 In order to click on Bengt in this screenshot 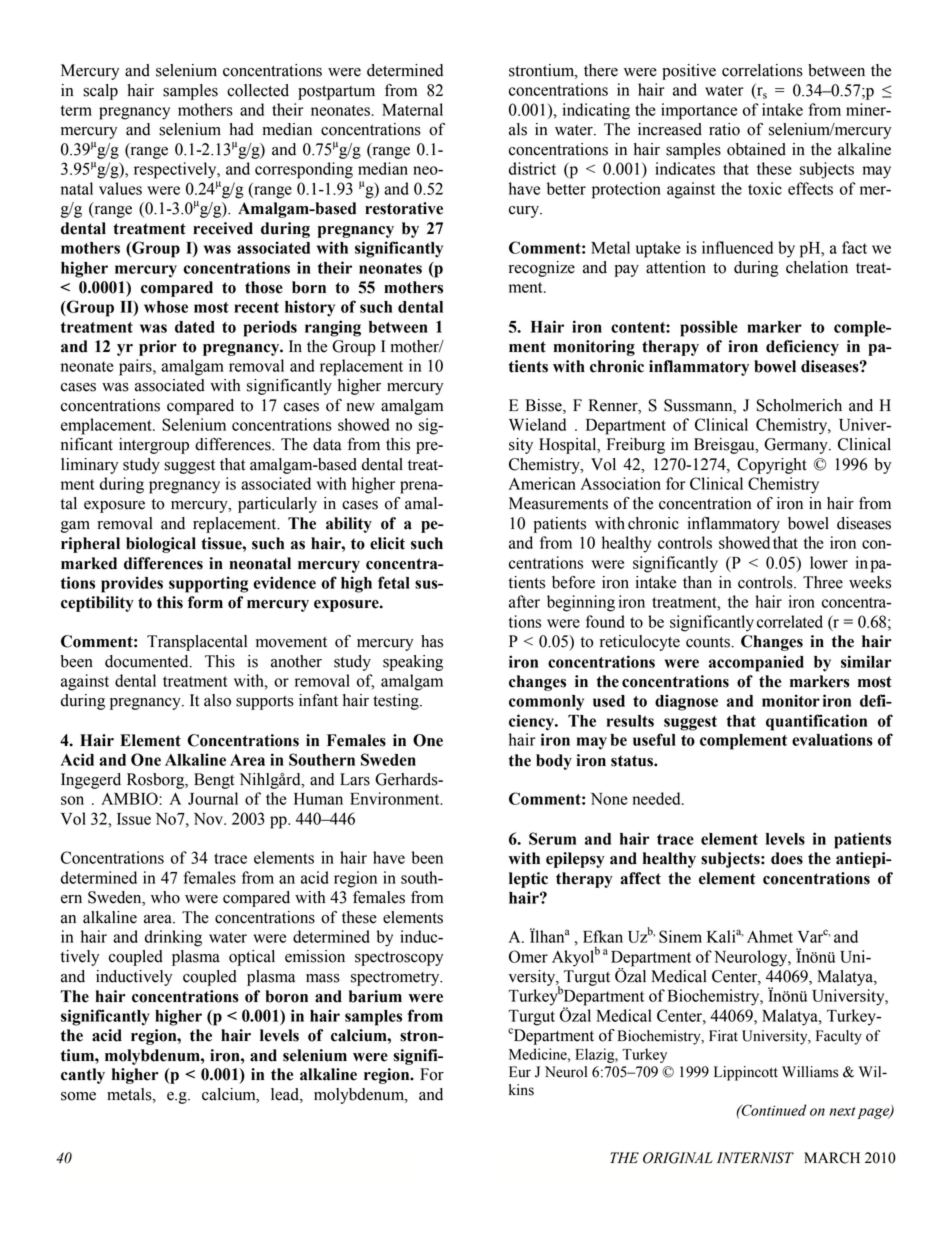, I will do `click(214, 781)`.
